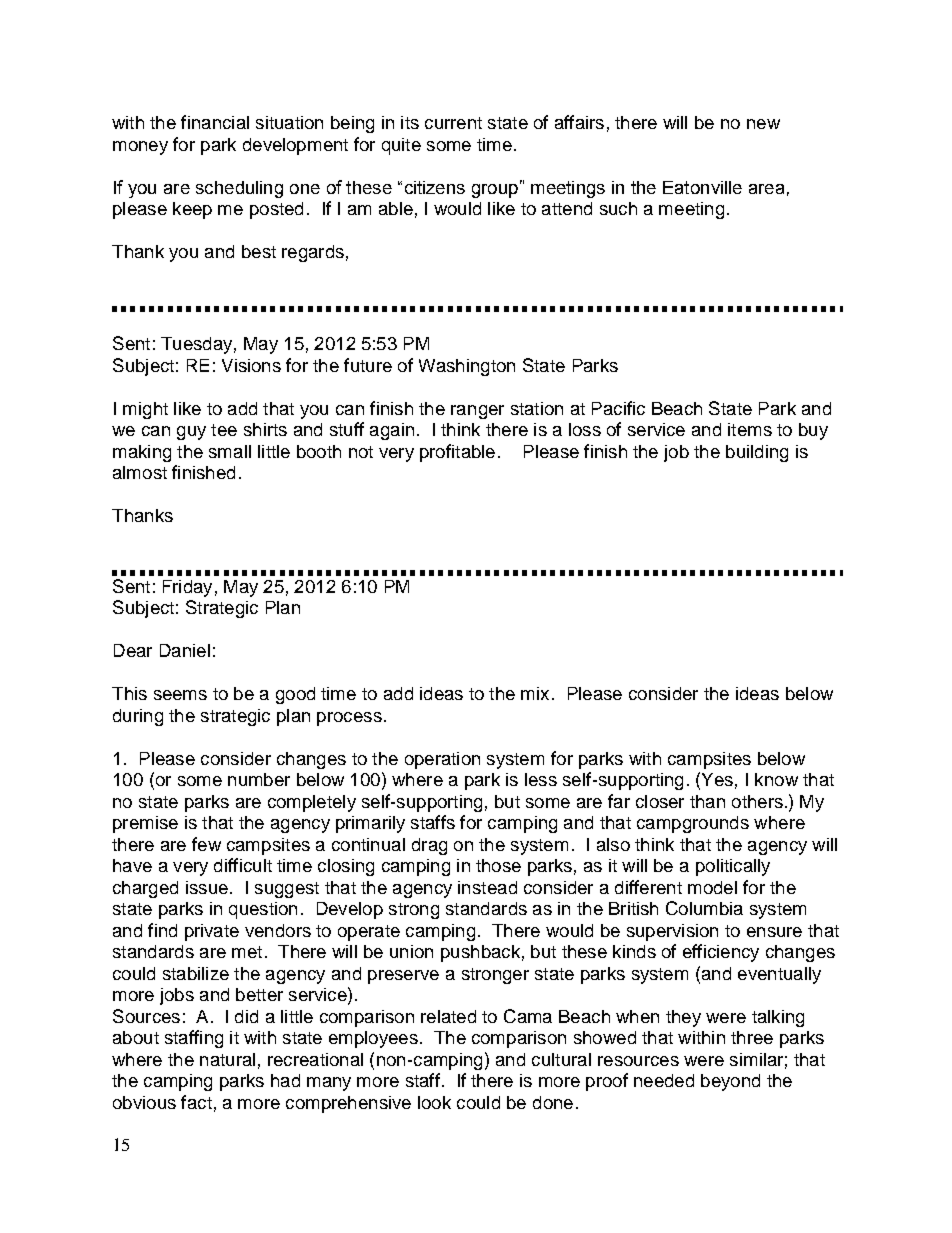 The height and width of the screenshot is (1233, 952). Describe the element at coordinates (227, 1059) in the screenshot. I see `natural` at that location.
